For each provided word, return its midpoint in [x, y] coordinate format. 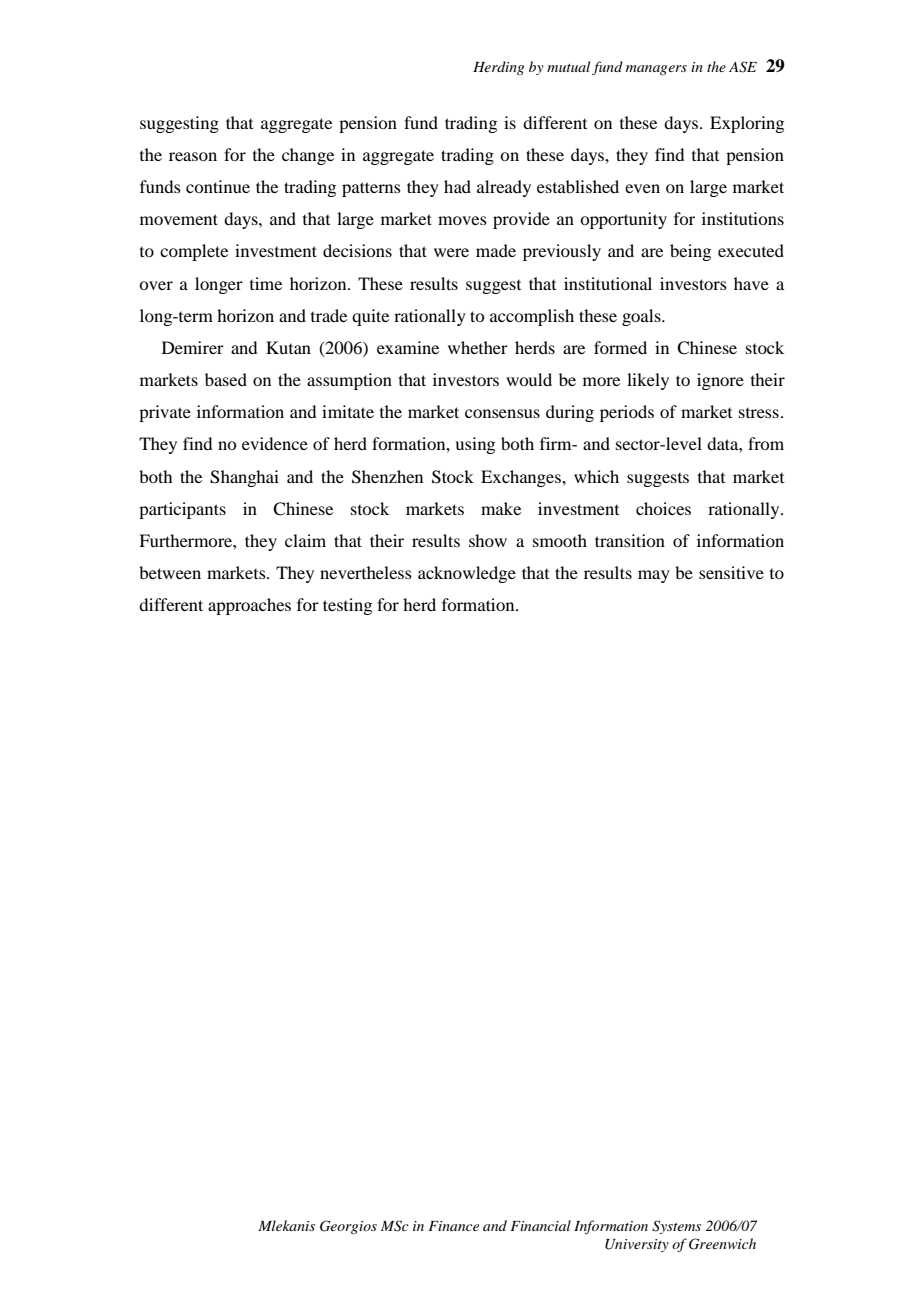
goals [642, 317]
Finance [453, 1226]
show [488, 540]
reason [193, 156]
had [457, 186]
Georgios [348, 1227]
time [266, 283]
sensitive [731, 572]
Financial [540, 1225]
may [654, 576]
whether [478, 347]
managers [656, 70]
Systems [676, 1227]
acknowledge [467, 574]
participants [182, 510]
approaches [249, 606]
